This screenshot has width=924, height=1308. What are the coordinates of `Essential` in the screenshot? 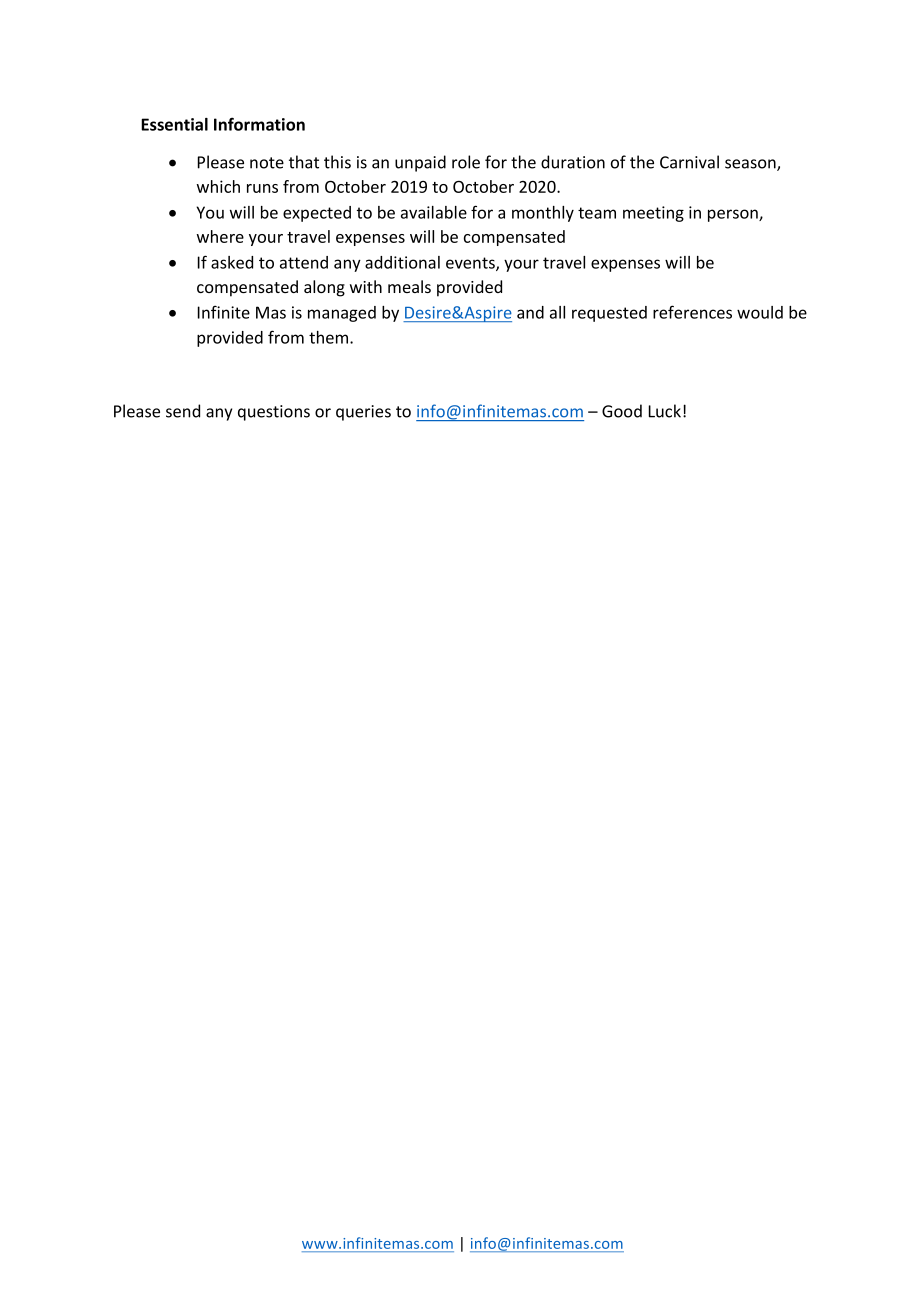 It's located at (174, 124).
